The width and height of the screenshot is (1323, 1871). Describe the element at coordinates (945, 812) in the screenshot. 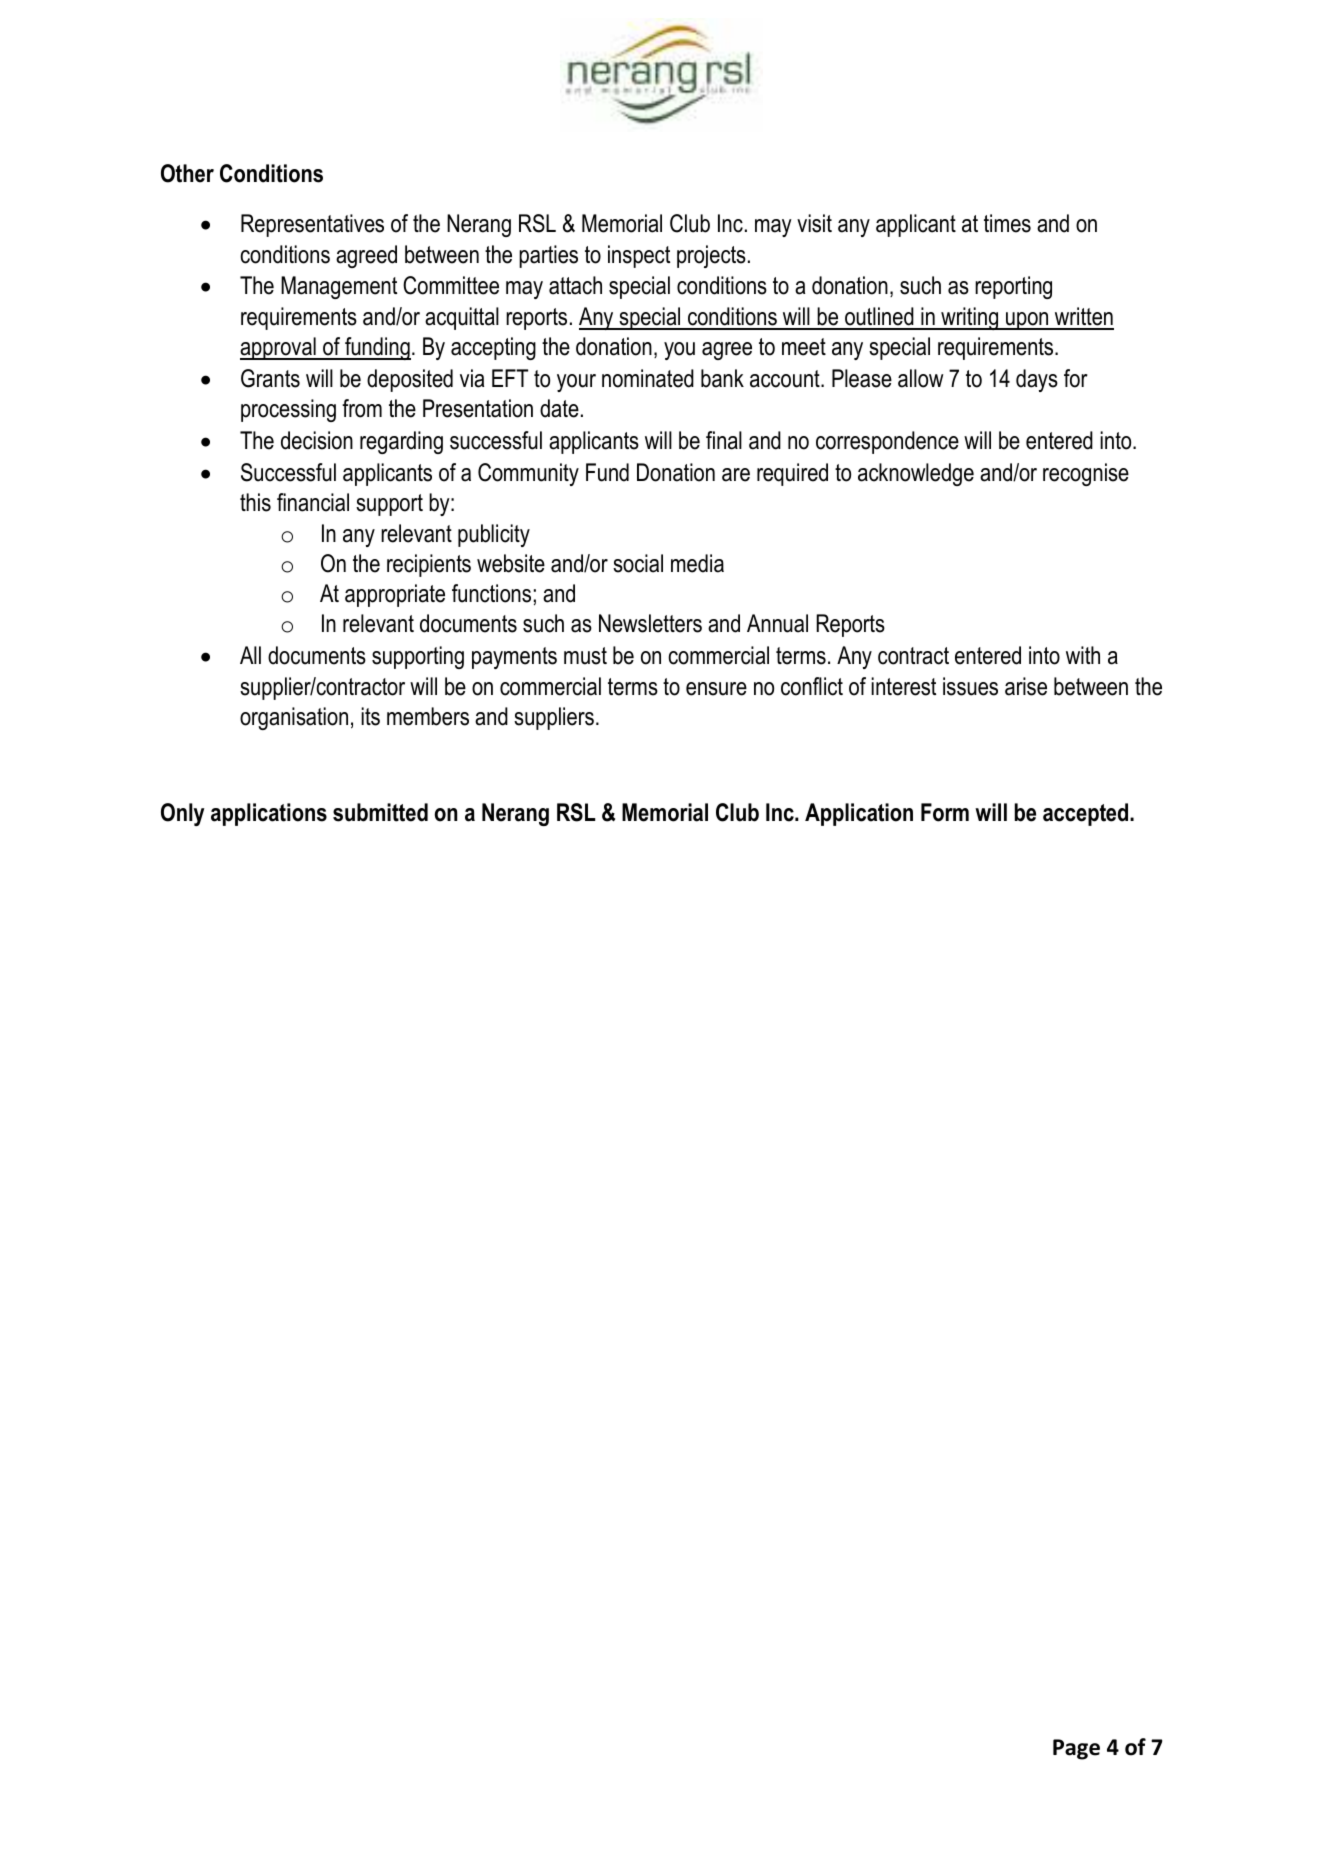

I see `Form` at that location.
